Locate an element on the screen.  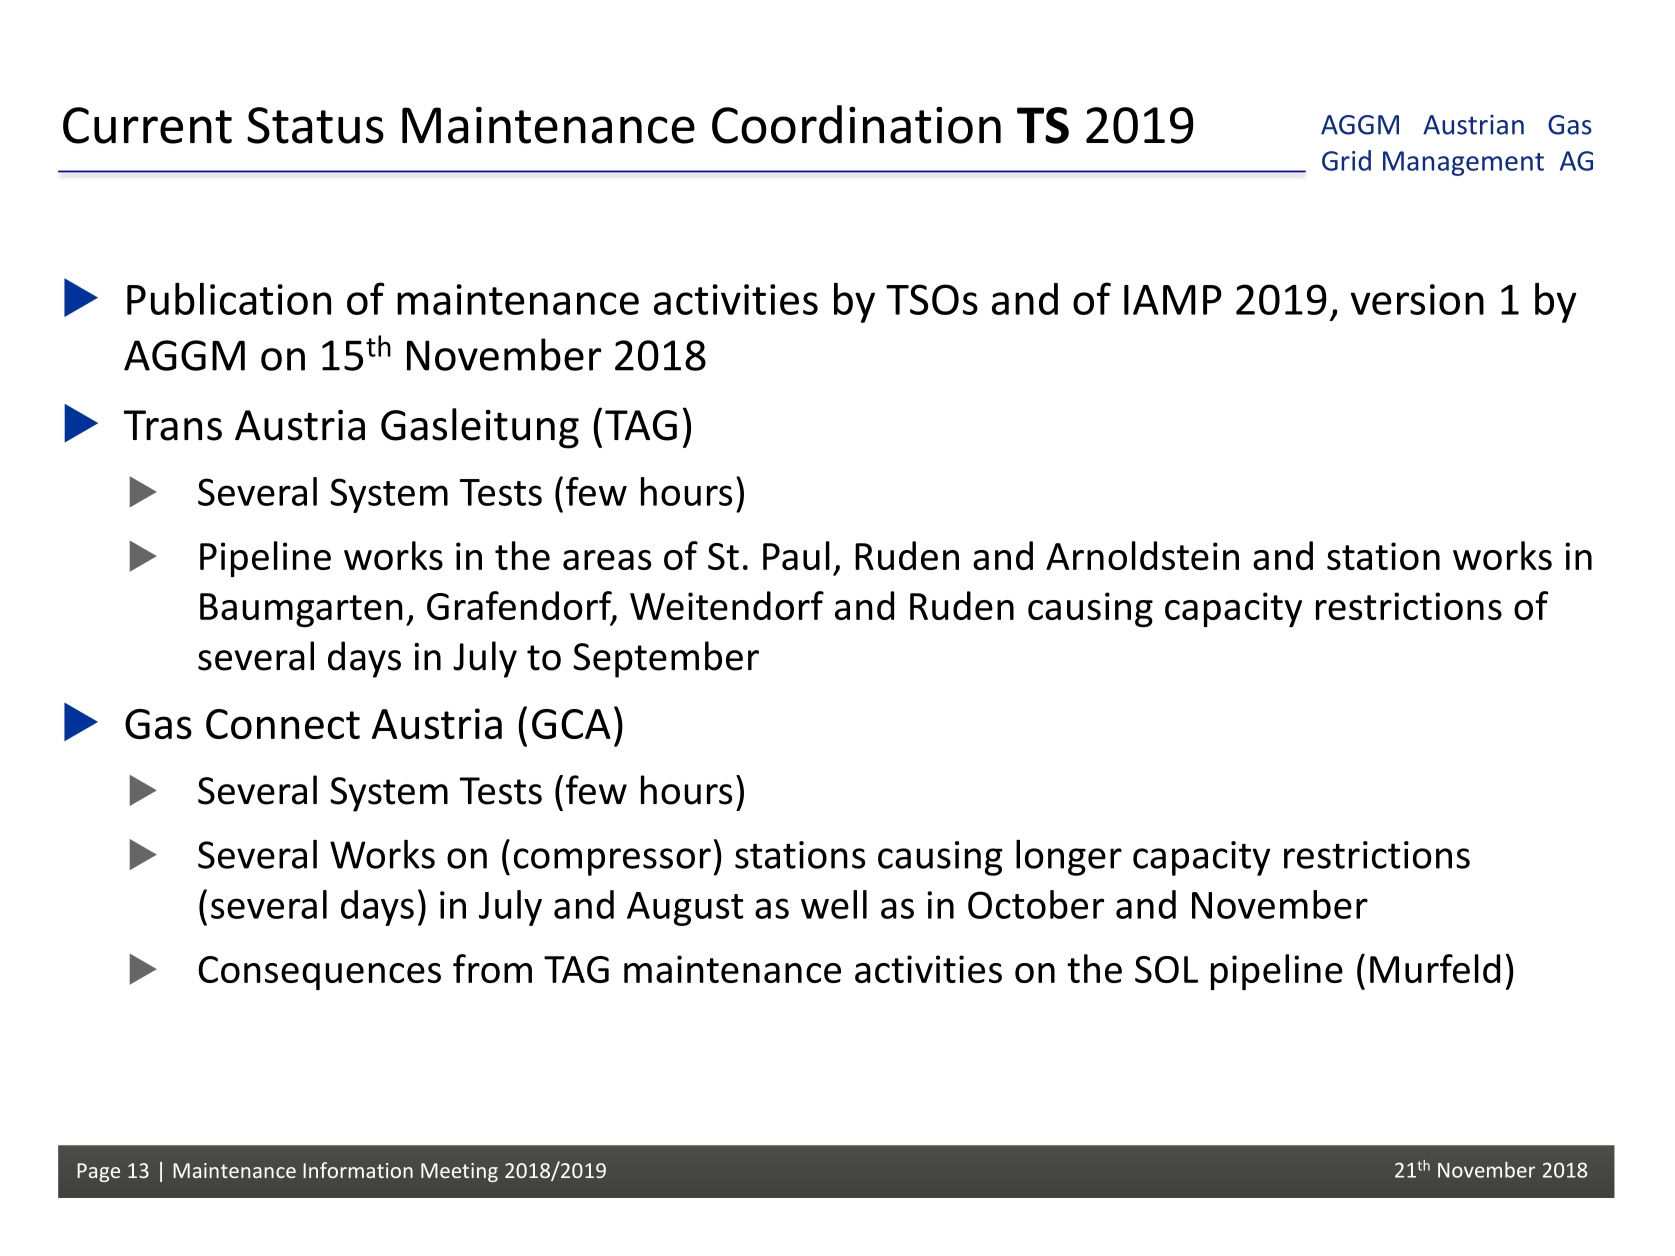
Status is located at coordinates (315, 125).
